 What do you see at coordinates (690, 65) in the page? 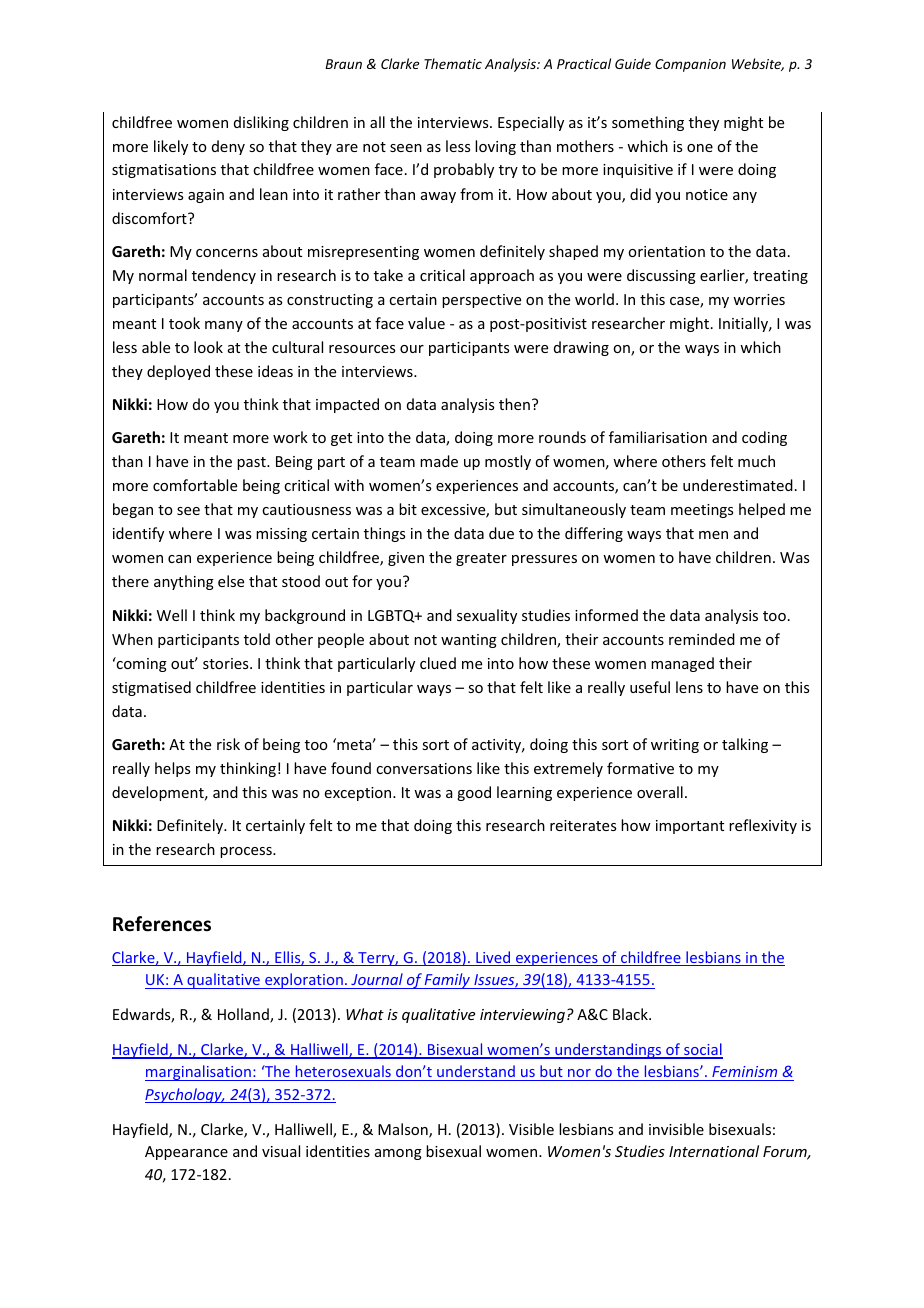
I see `Companion` at bounding box center [690, 65].
